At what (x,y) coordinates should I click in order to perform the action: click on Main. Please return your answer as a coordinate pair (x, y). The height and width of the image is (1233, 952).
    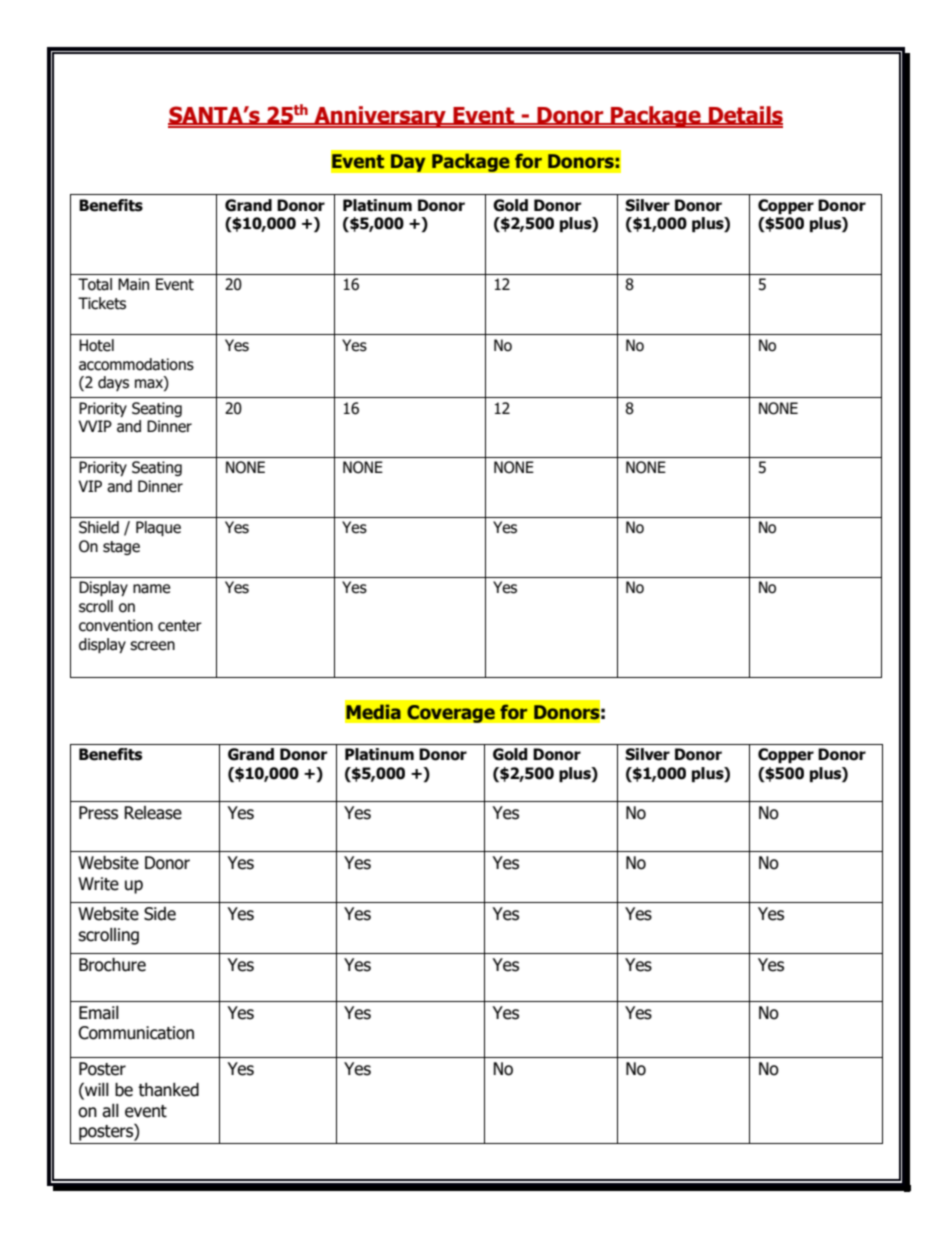
    Looking at the image, I should click on (133, 284).
